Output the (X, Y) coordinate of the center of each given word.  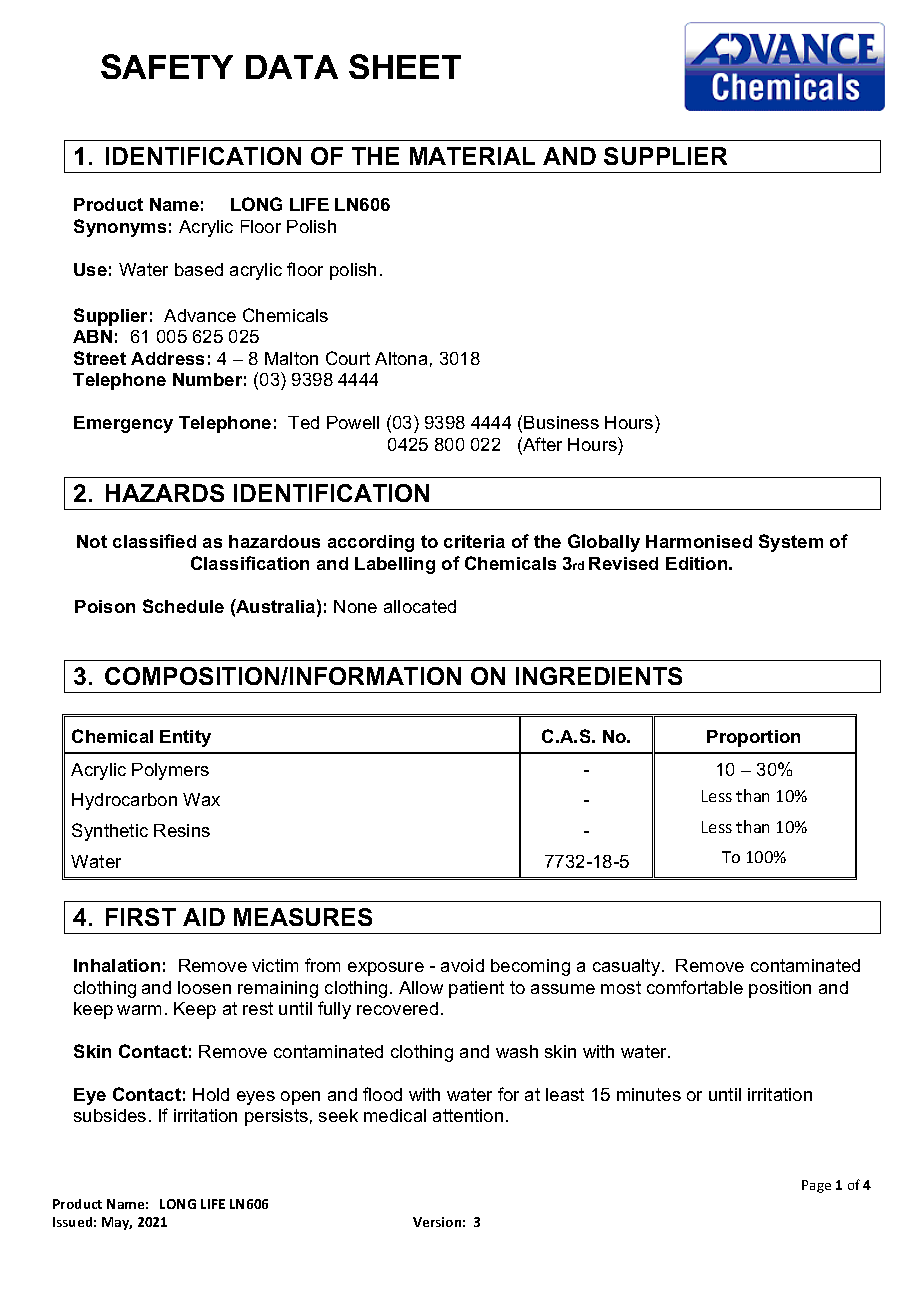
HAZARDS (165, 493)
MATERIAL (472, 156)
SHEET (405, 66)
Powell (353, 422)
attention (468, 1115)
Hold (211, 1094)
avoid (462, 965)
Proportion (753, 738)
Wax (201, 799)
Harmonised (699, 541)
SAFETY (167, 66)
